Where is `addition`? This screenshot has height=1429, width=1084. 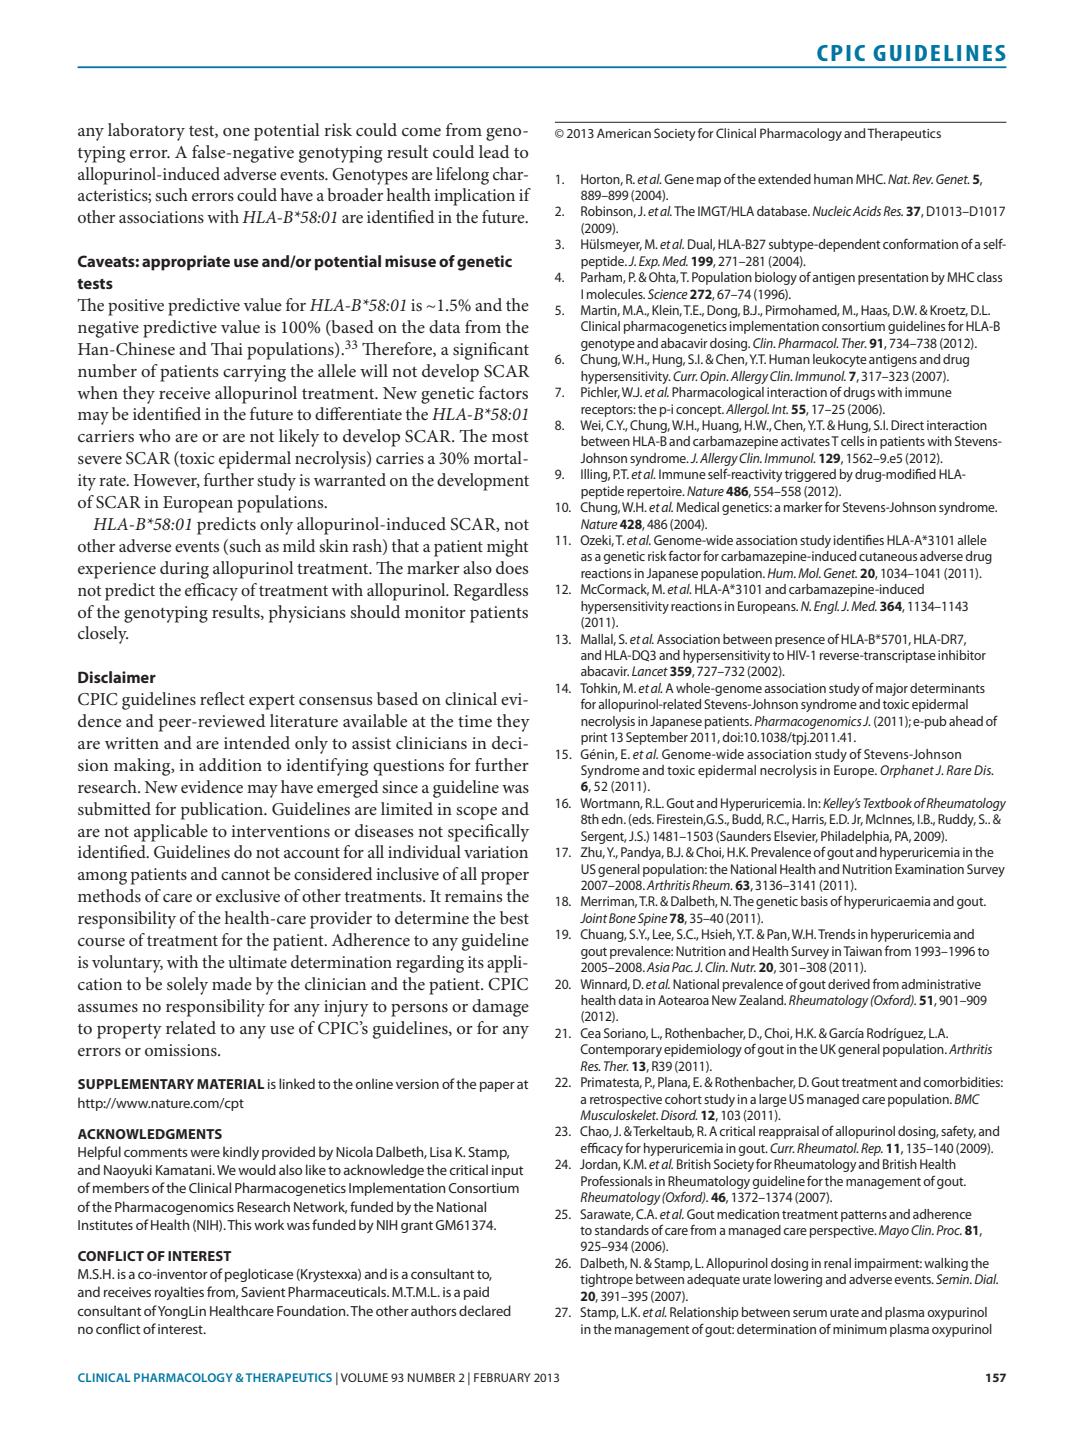 addition is located at coordinates (230, 764).
